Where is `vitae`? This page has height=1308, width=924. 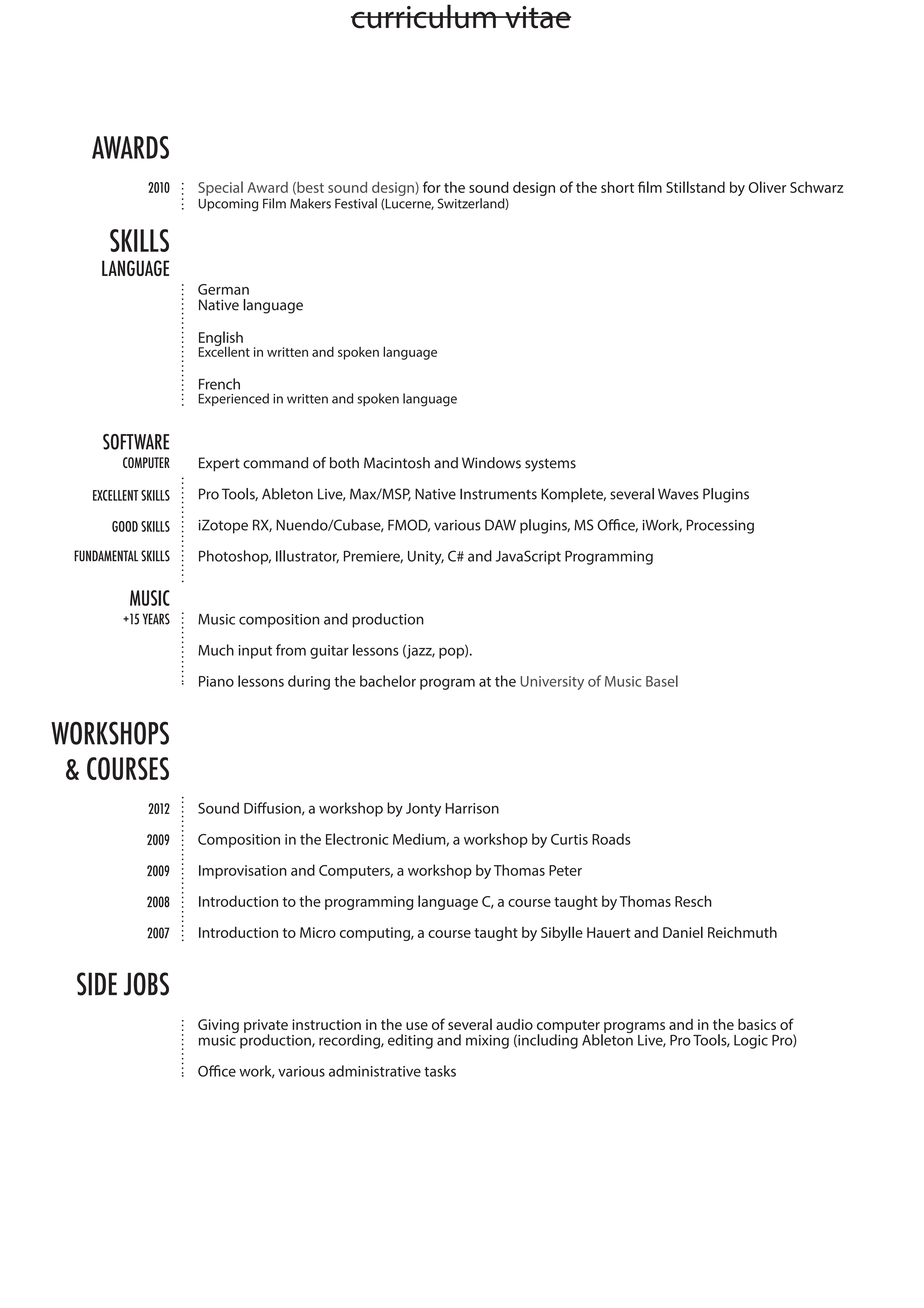 vitae is located at coordinates (537, 17).
